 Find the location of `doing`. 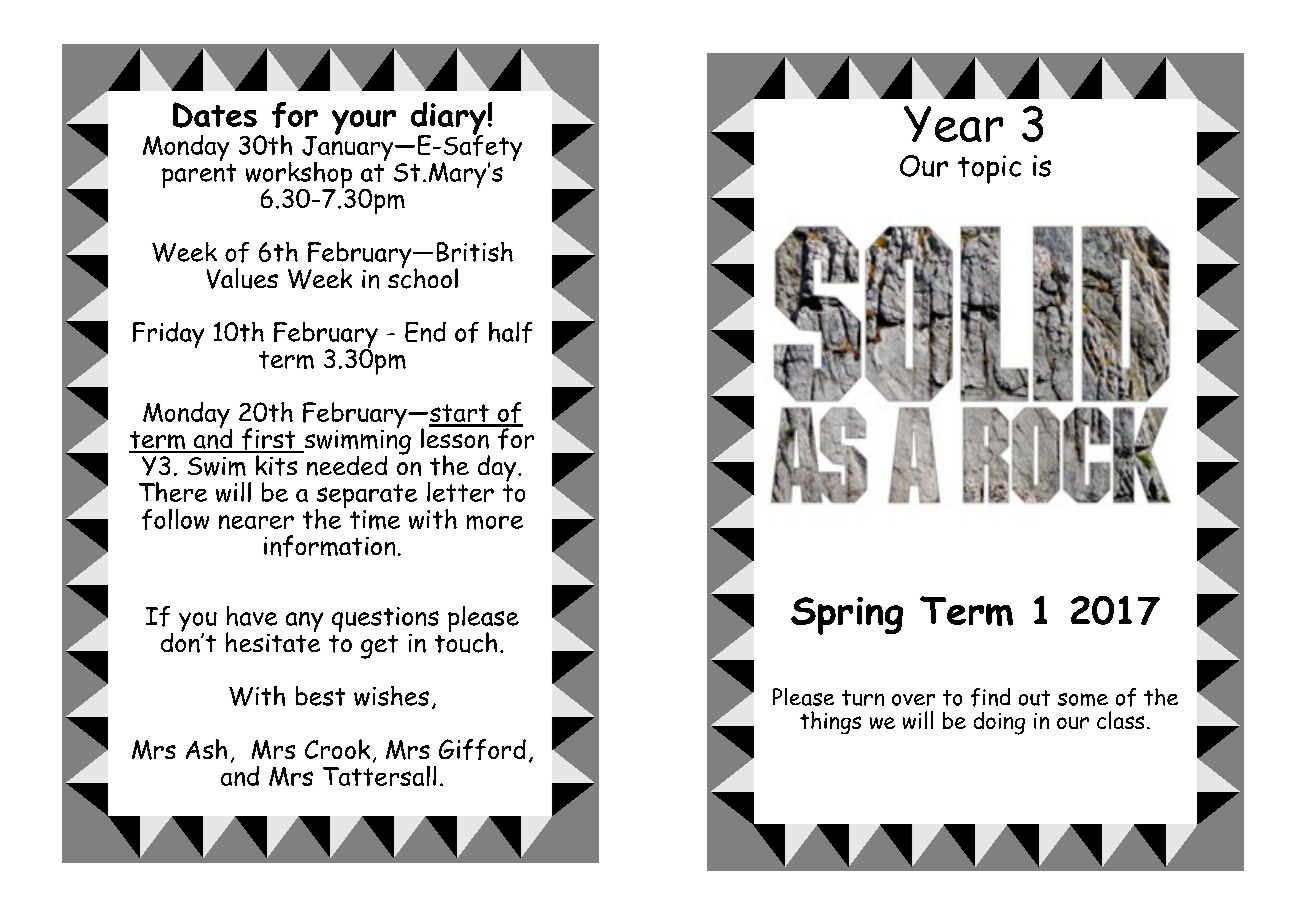

doing is located at coordinates (999, 723).
